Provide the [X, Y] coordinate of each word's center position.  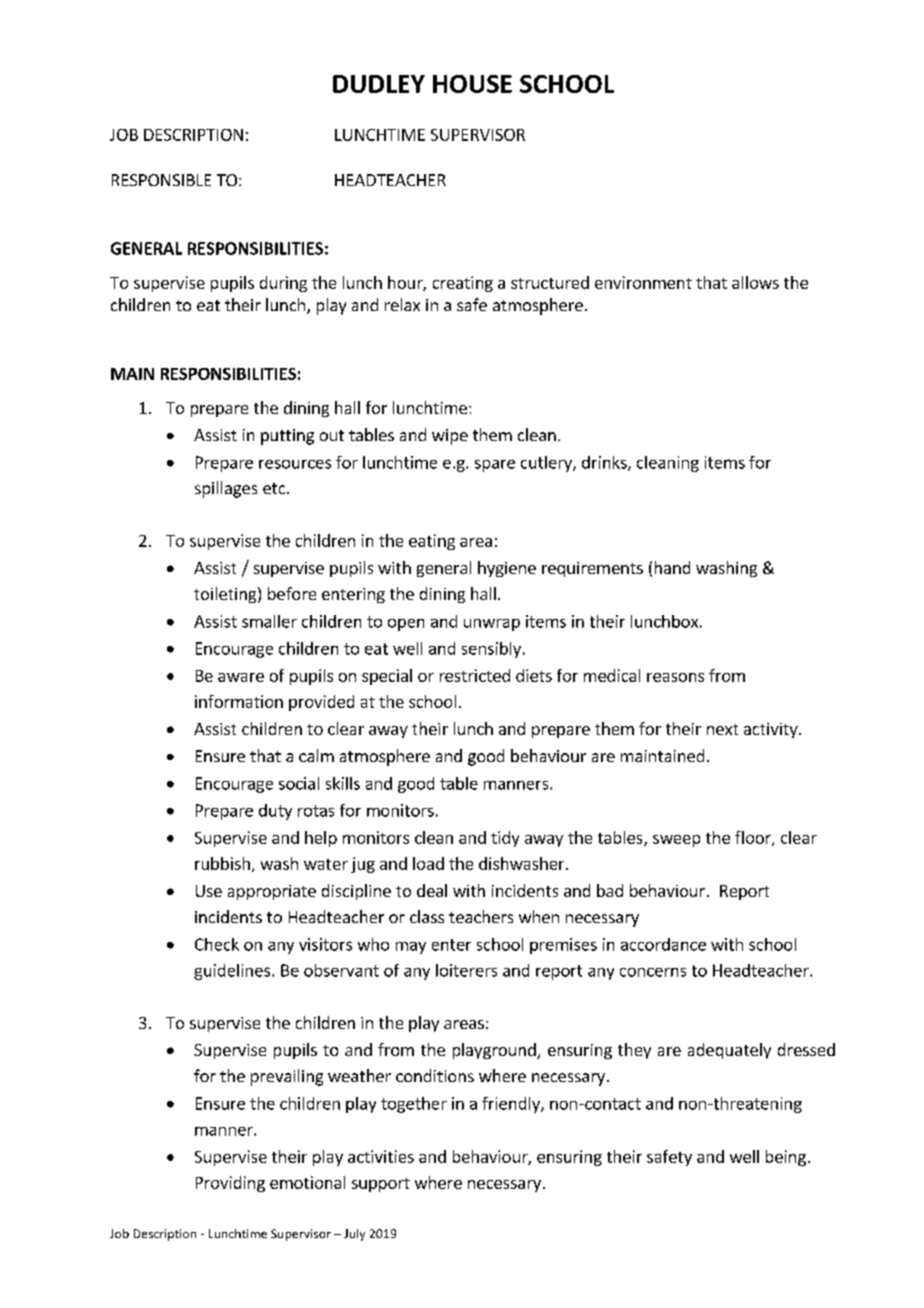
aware [241, 677]
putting [287, 437]
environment [643, 282]
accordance [663, 944]
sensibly [491, 650]
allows [755, 282]
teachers [481, 916]
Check [217, 944]
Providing [230, 1184]
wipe [450, 437]
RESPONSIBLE [161, 180]
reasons [675, 677]
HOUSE [472, 84]
